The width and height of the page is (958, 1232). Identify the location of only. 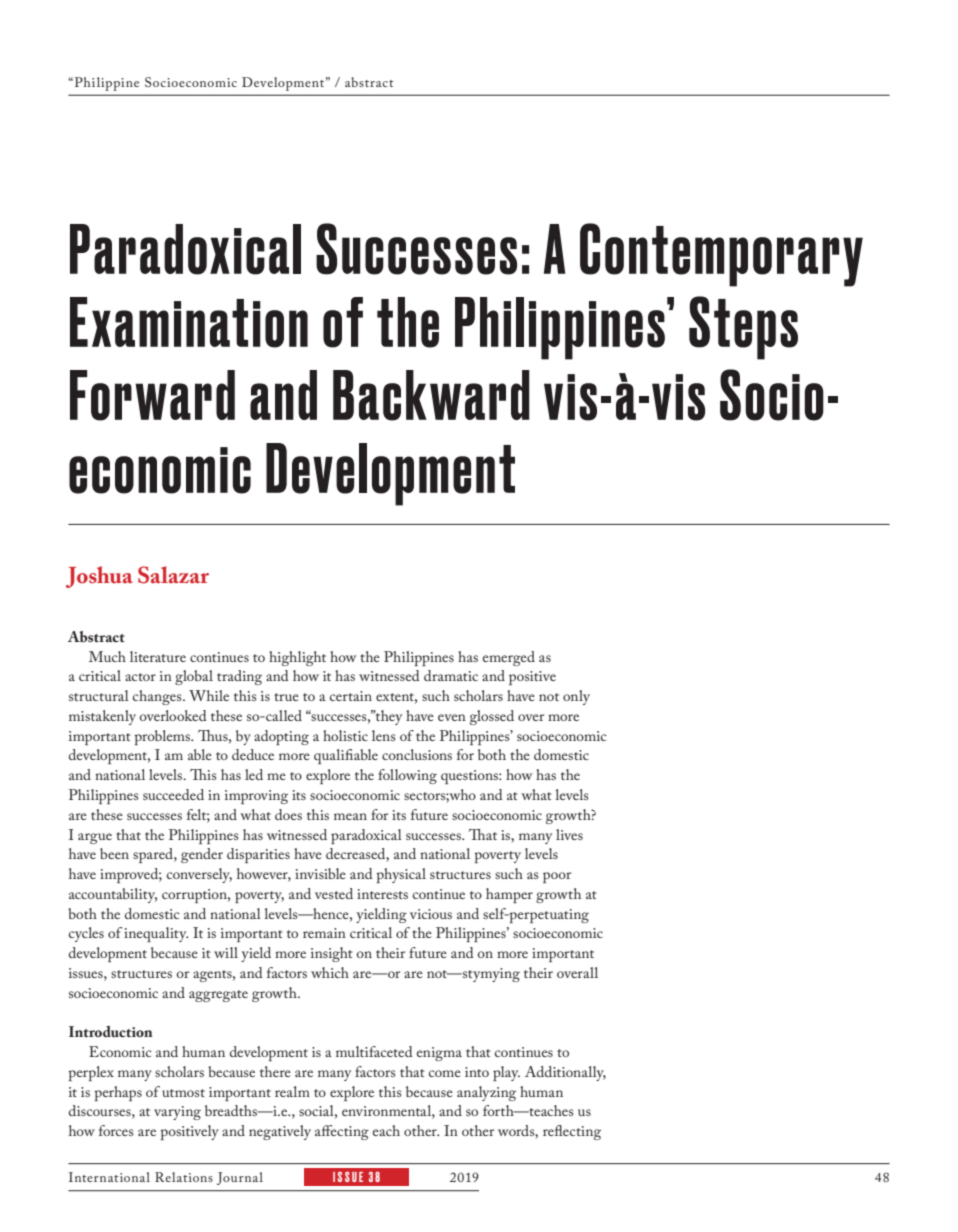
(576, 697).
